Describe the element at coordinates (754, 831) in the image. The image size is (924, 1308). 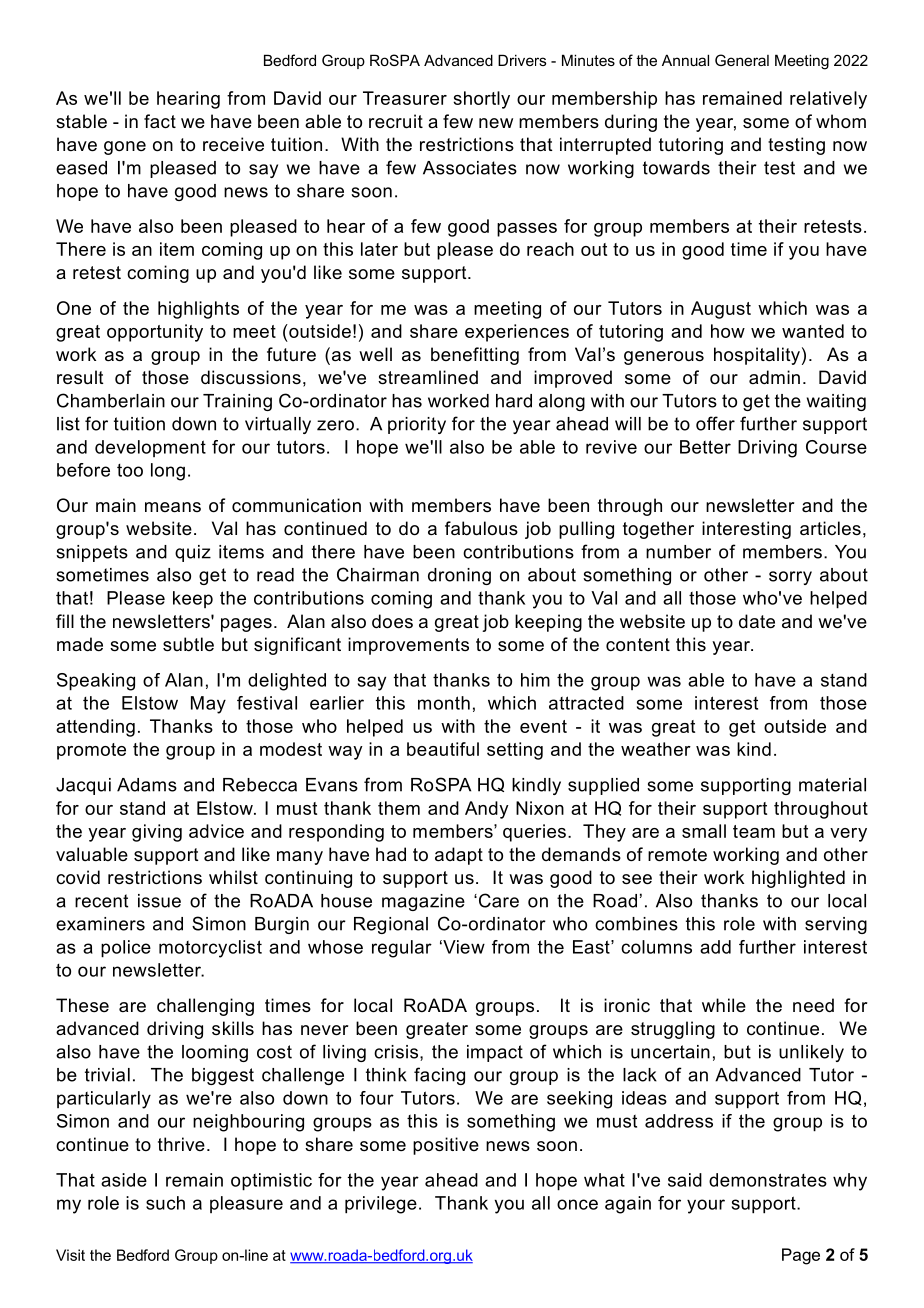
I see `team` at that location.
